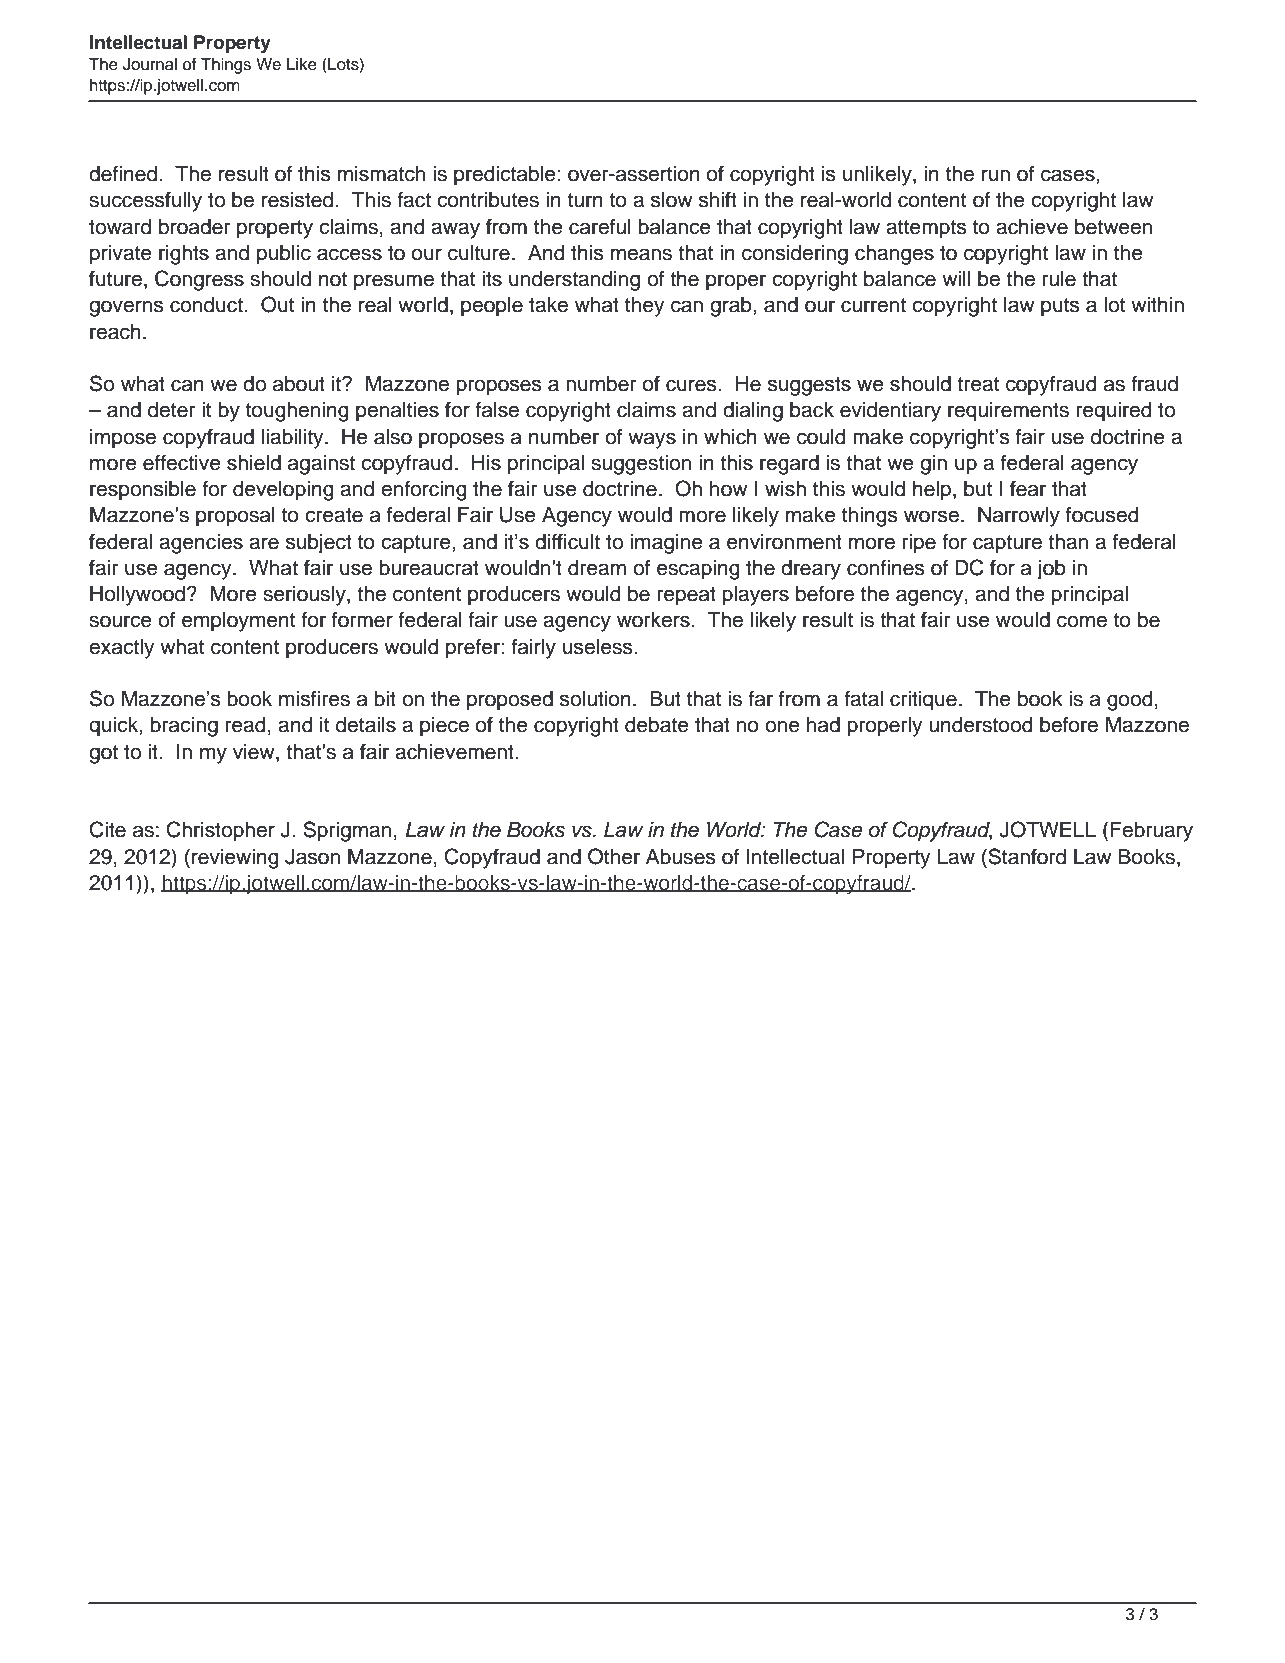  What do you see at coordinates (996, 175) in the screenshot?
I see `run` at bounding box center [996, 175].
